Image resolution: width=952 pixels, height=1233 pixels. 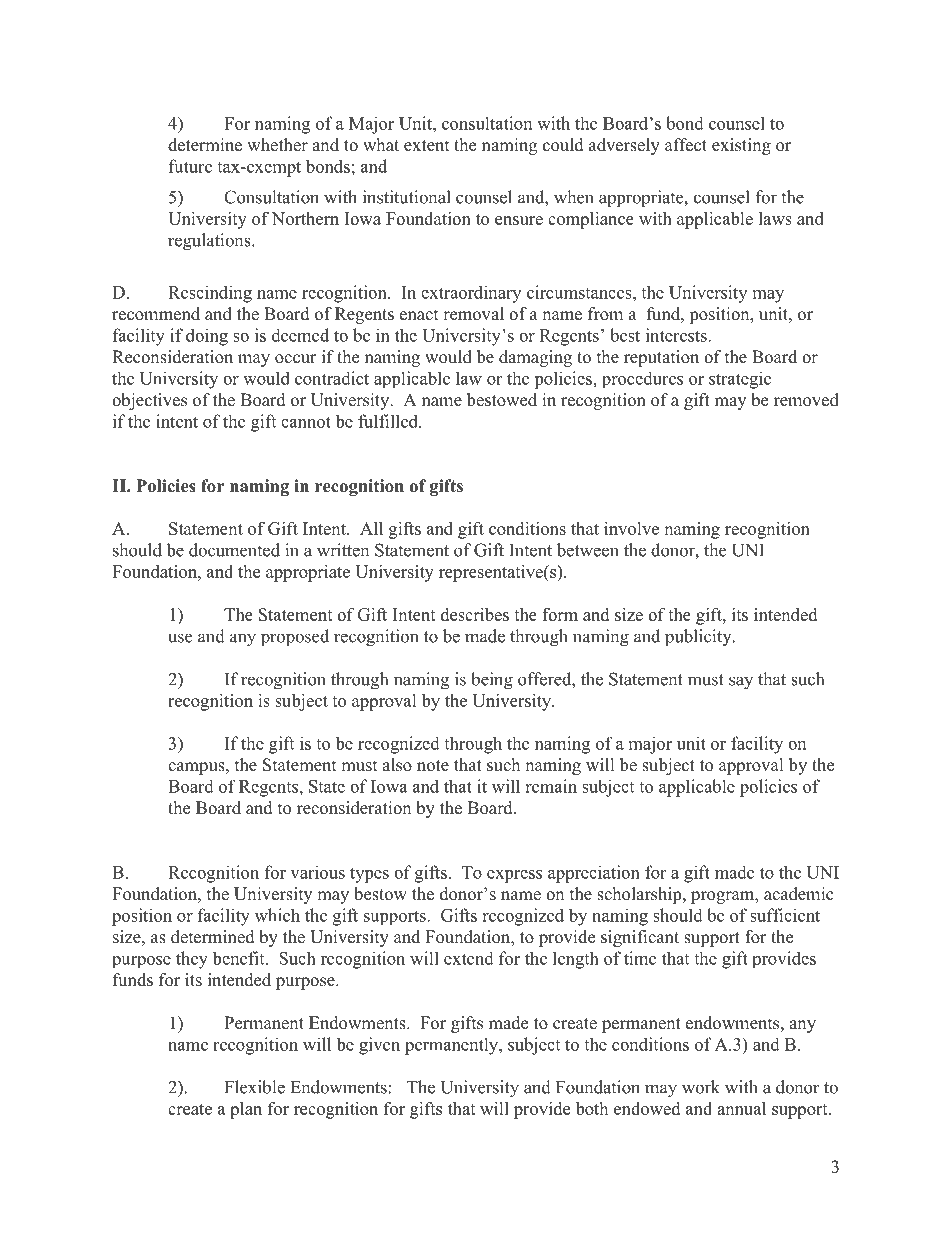 What do you see at coordinates (701, 1087) in the screenshot?
I see `work` at bounding box center [701, 1087].
